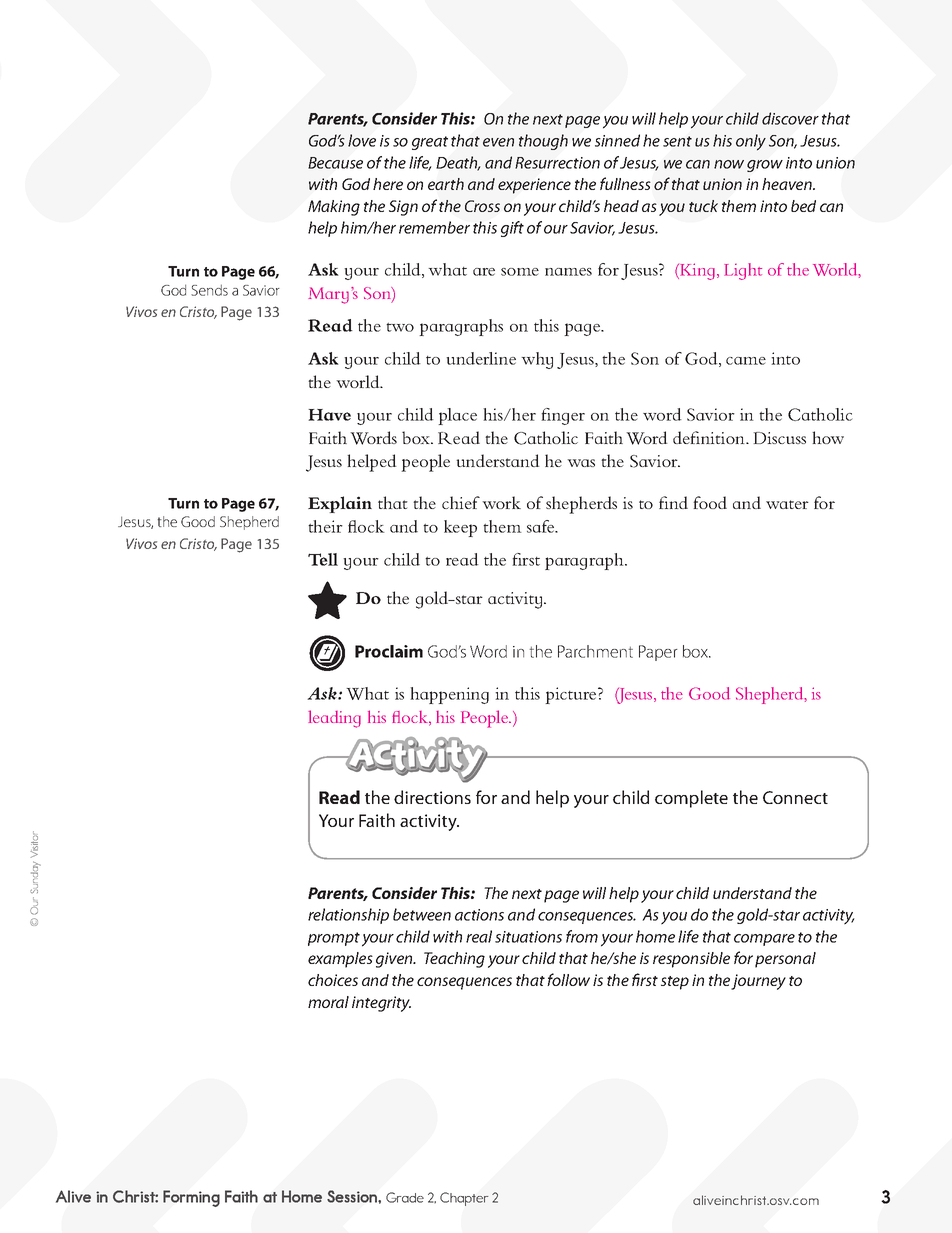  Describe the element at coordinates (325, 526) in the page. I see `their` at that location.
